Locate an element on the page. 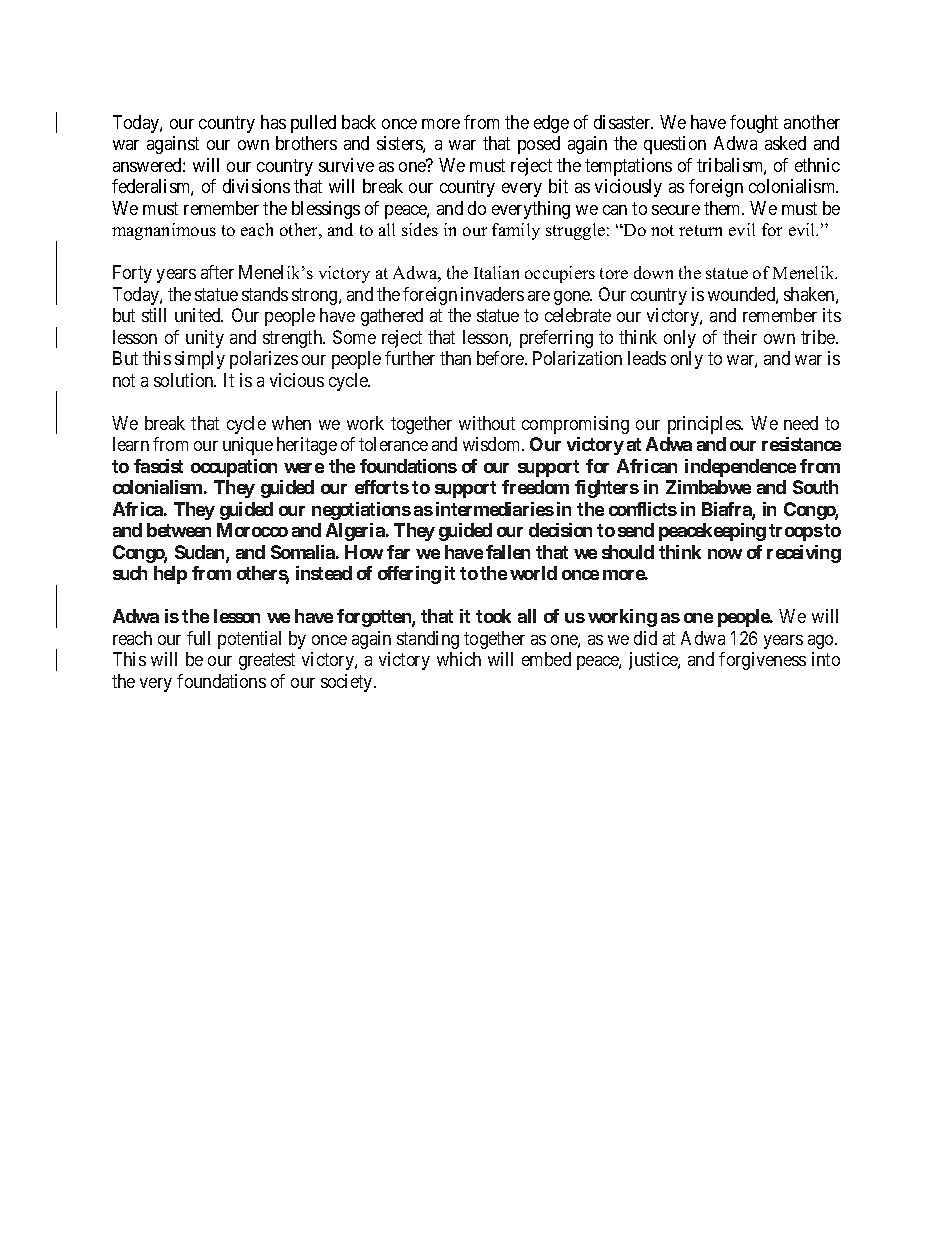  fought is located at coordinates (754, 124).
